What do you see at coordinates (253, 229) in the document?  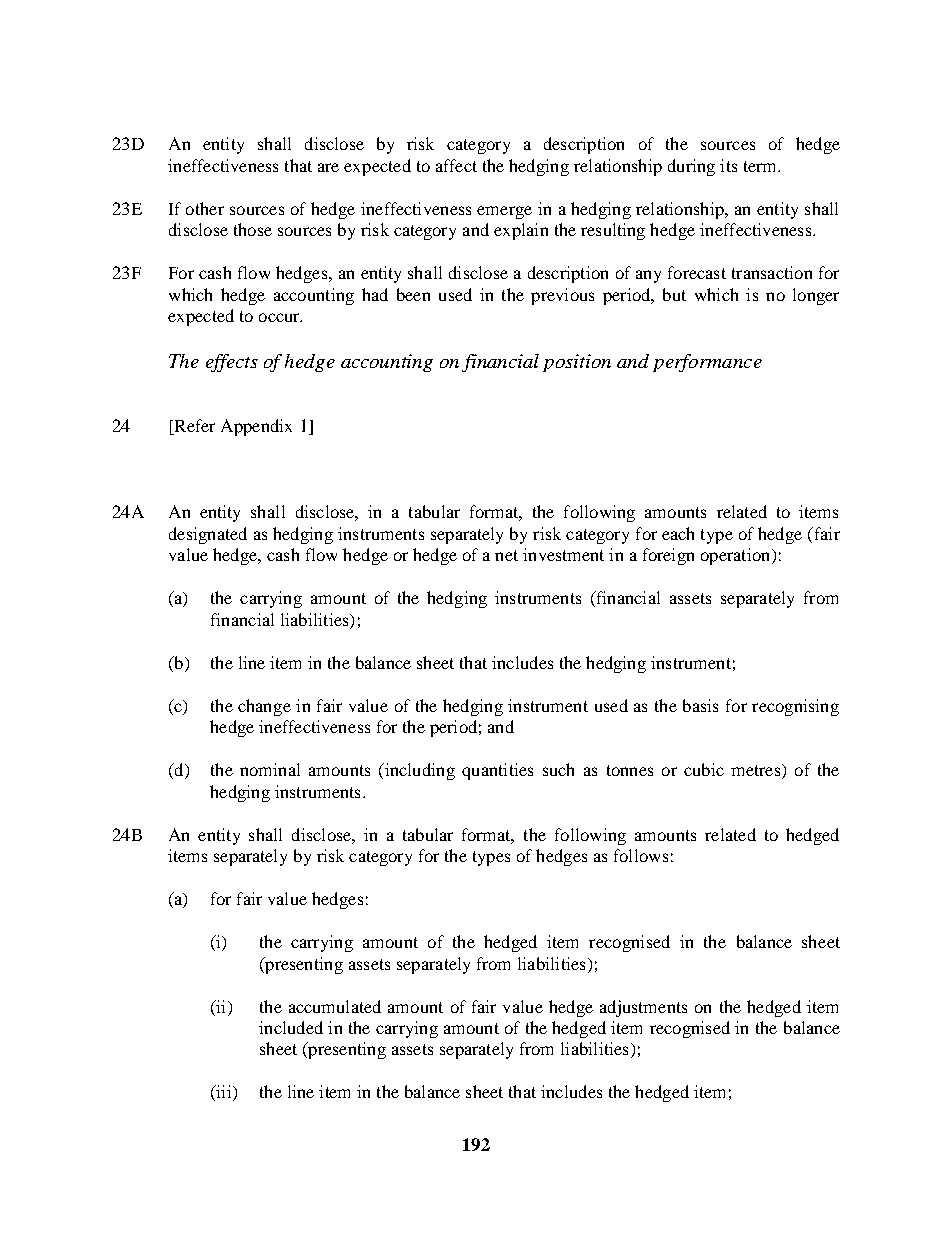 I see `those` at bounding box center [253, 229].
